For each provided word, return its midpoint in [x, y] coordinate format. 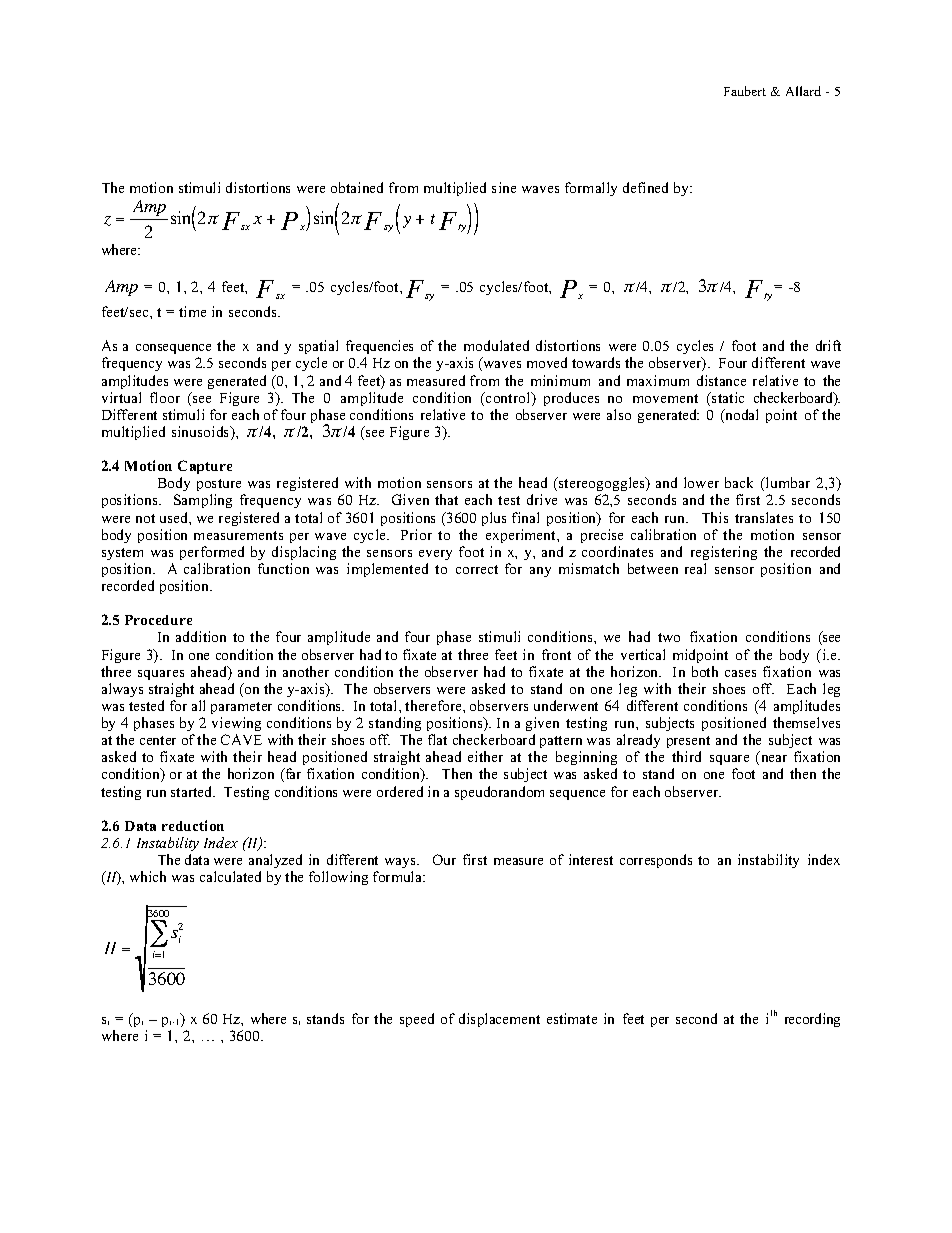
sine [504, 187]
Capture [205, 469]
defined [645, 187]
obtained [357, 187]
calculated [230, 876]
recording [812, 1020]
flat [437, 739]
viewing [236, 724]
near [774, 758]
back [739, 482]
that [446, 499]
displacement [499, 1020]
